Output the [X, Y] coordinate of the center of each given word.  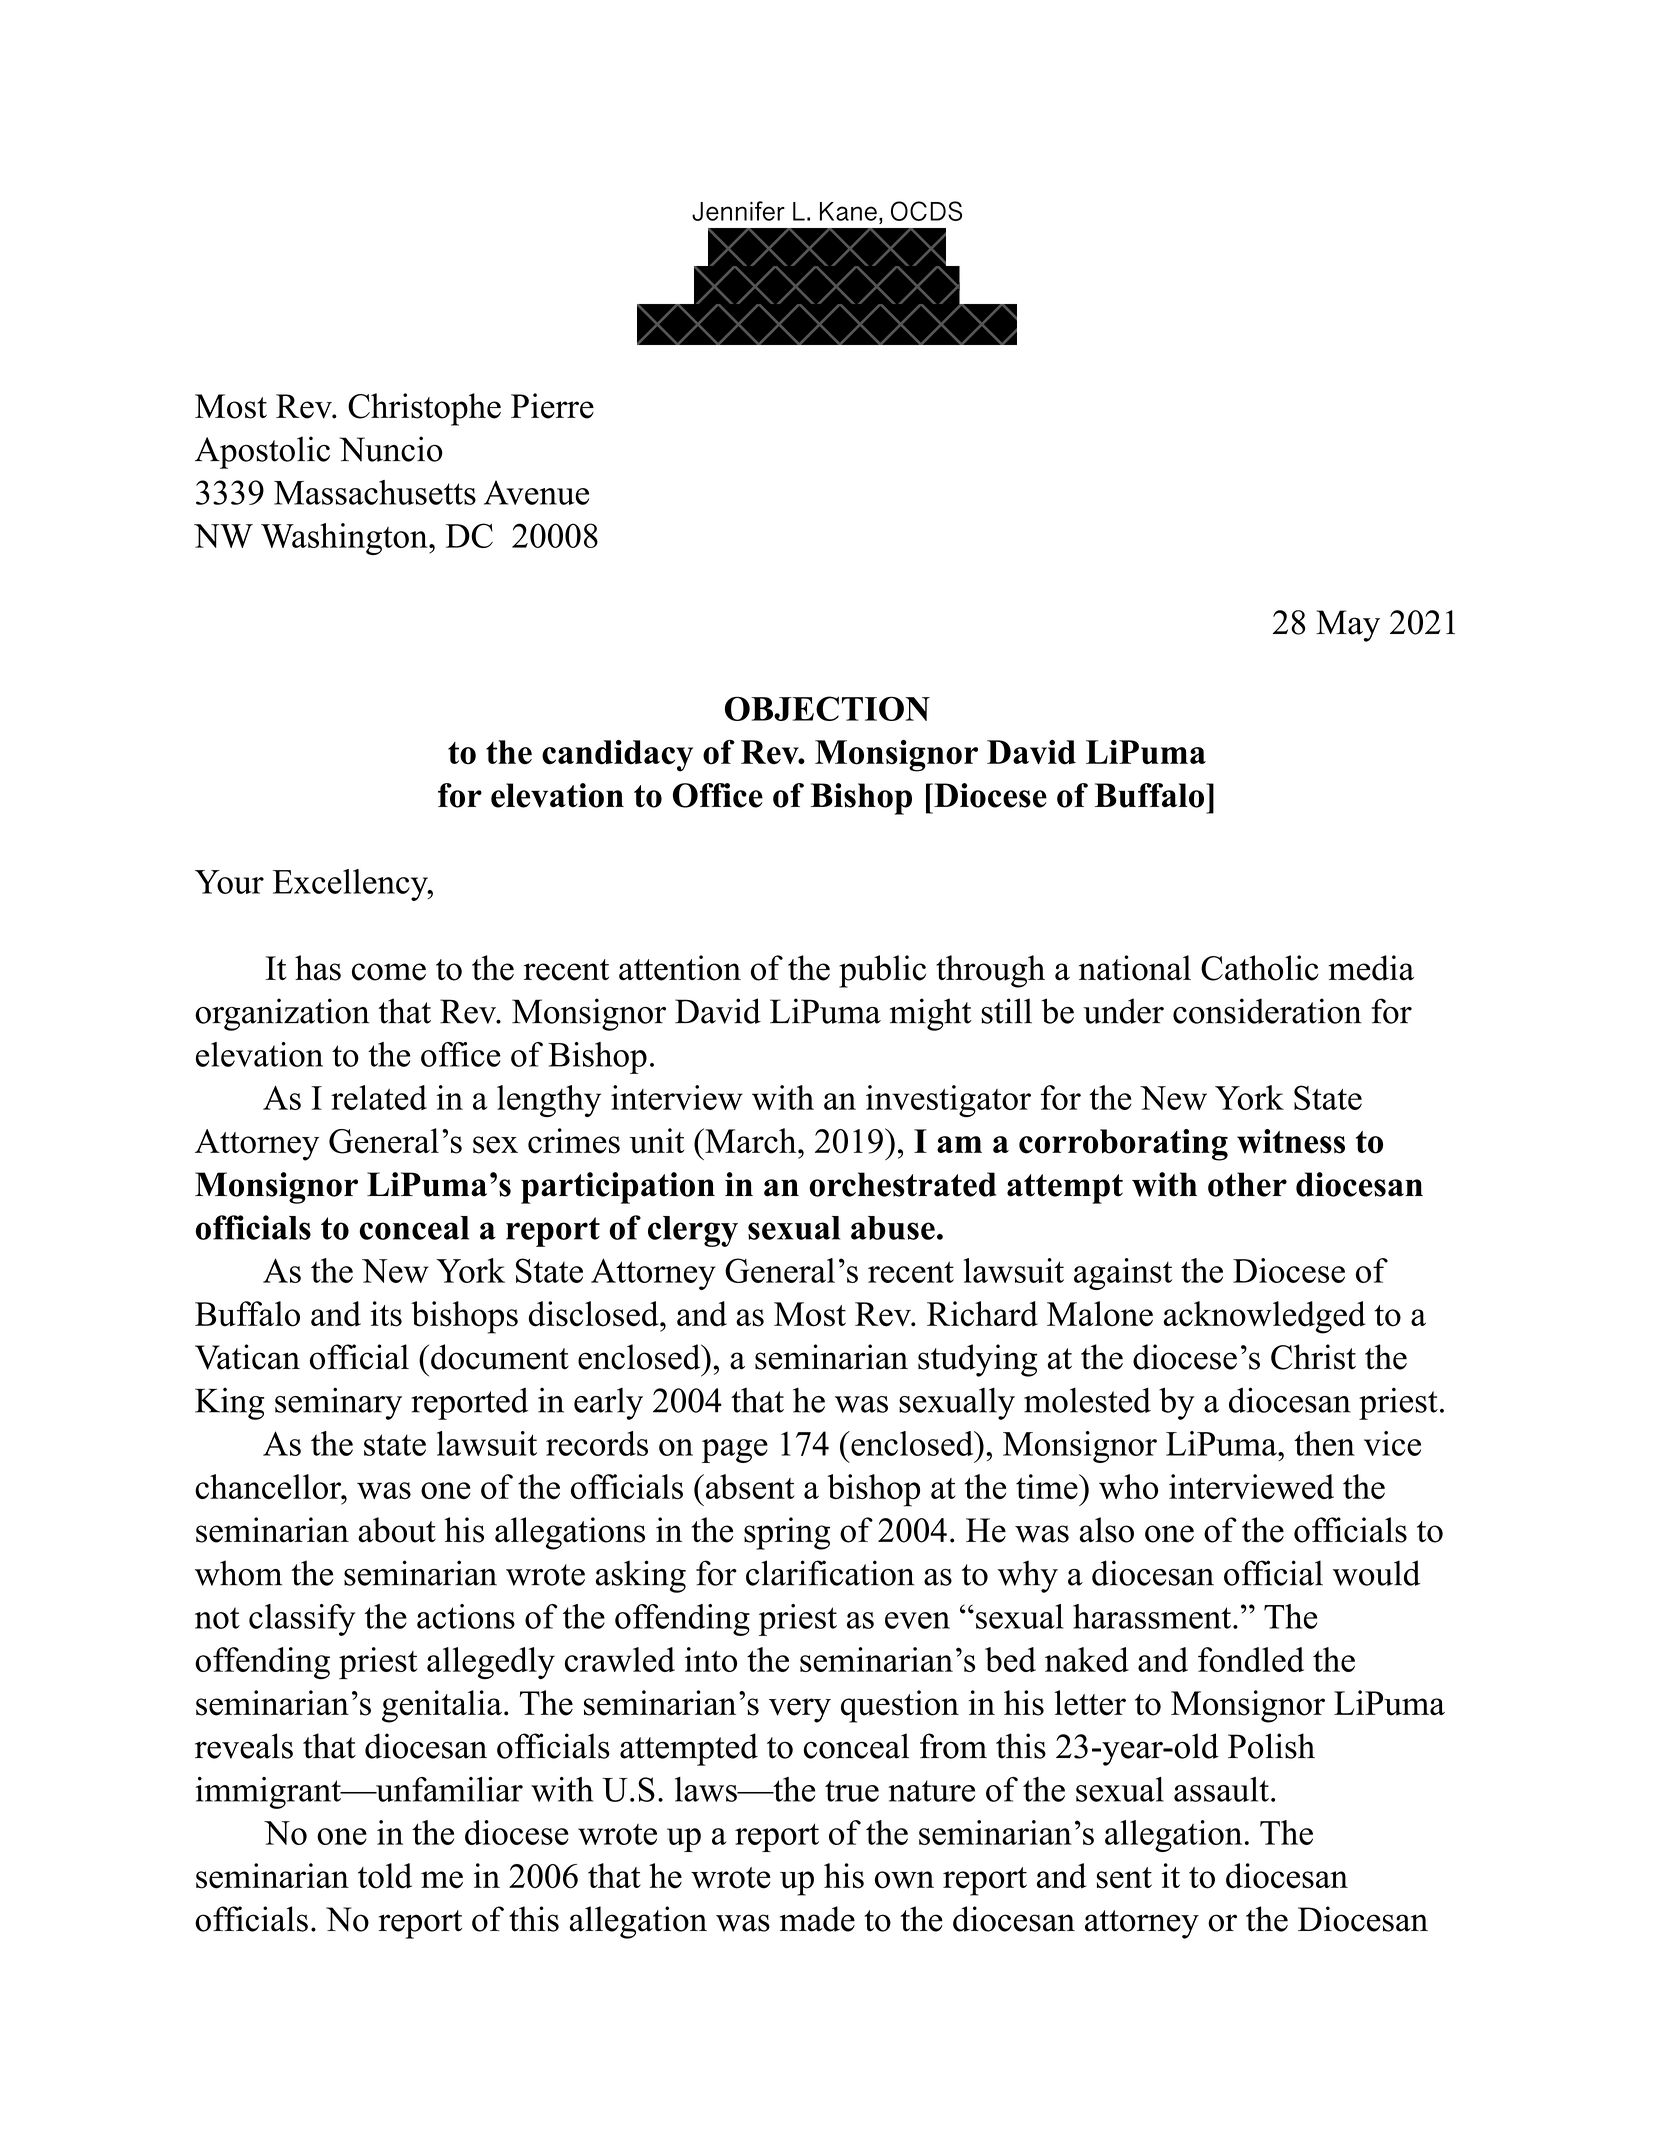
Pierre [552, 406]
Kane [848, 211]
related [379, 1097]
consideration [1267, 1011]
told [385, 1876]
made [817, 1919]
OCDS [926, 211]
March [751, 1141]
